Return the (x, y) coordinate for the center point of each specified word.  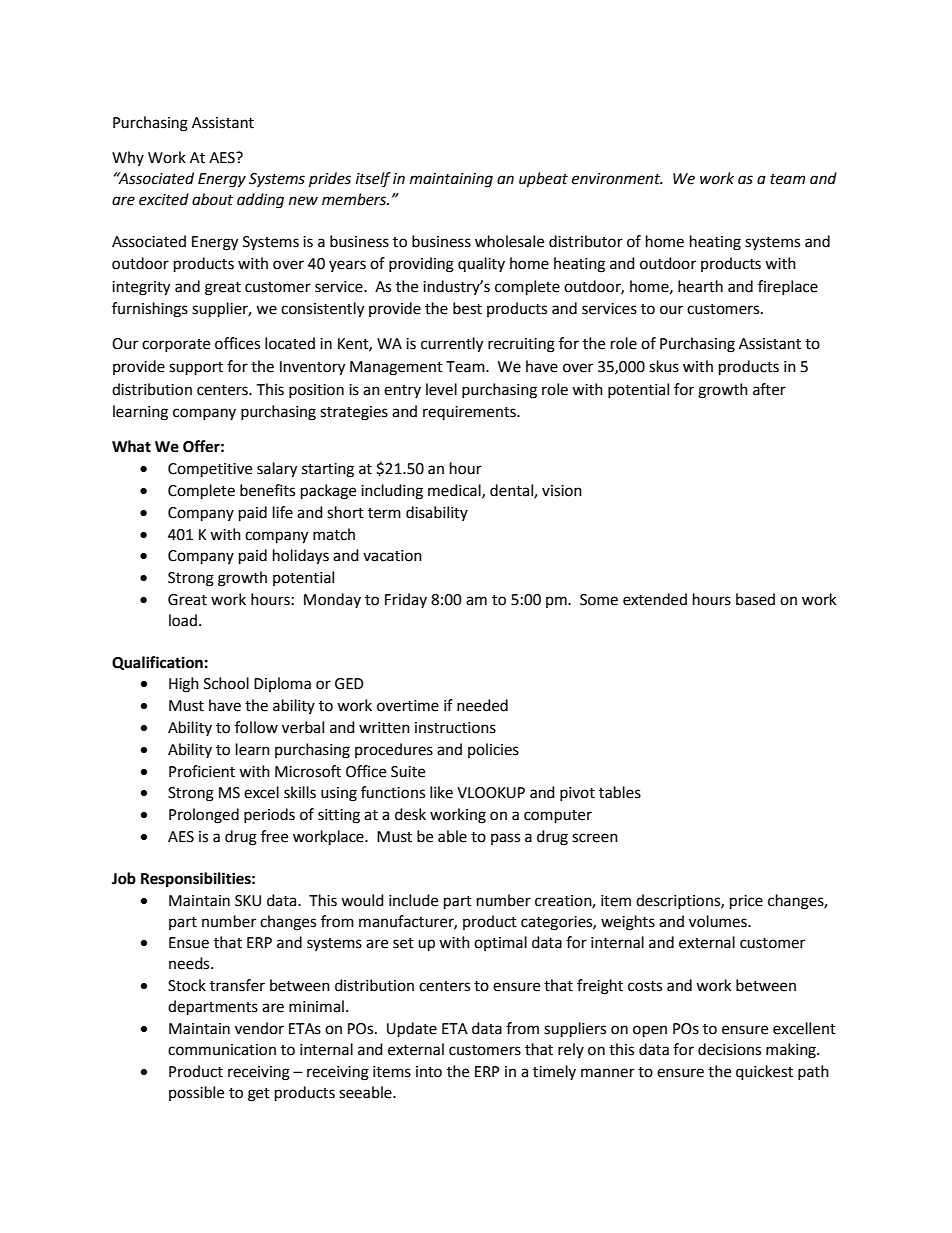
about (212, 199)
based (755, 599)
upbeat (543, 180)
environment (617, 179)
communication (222, 1050)
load (183, 620)
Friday (406, 600)
